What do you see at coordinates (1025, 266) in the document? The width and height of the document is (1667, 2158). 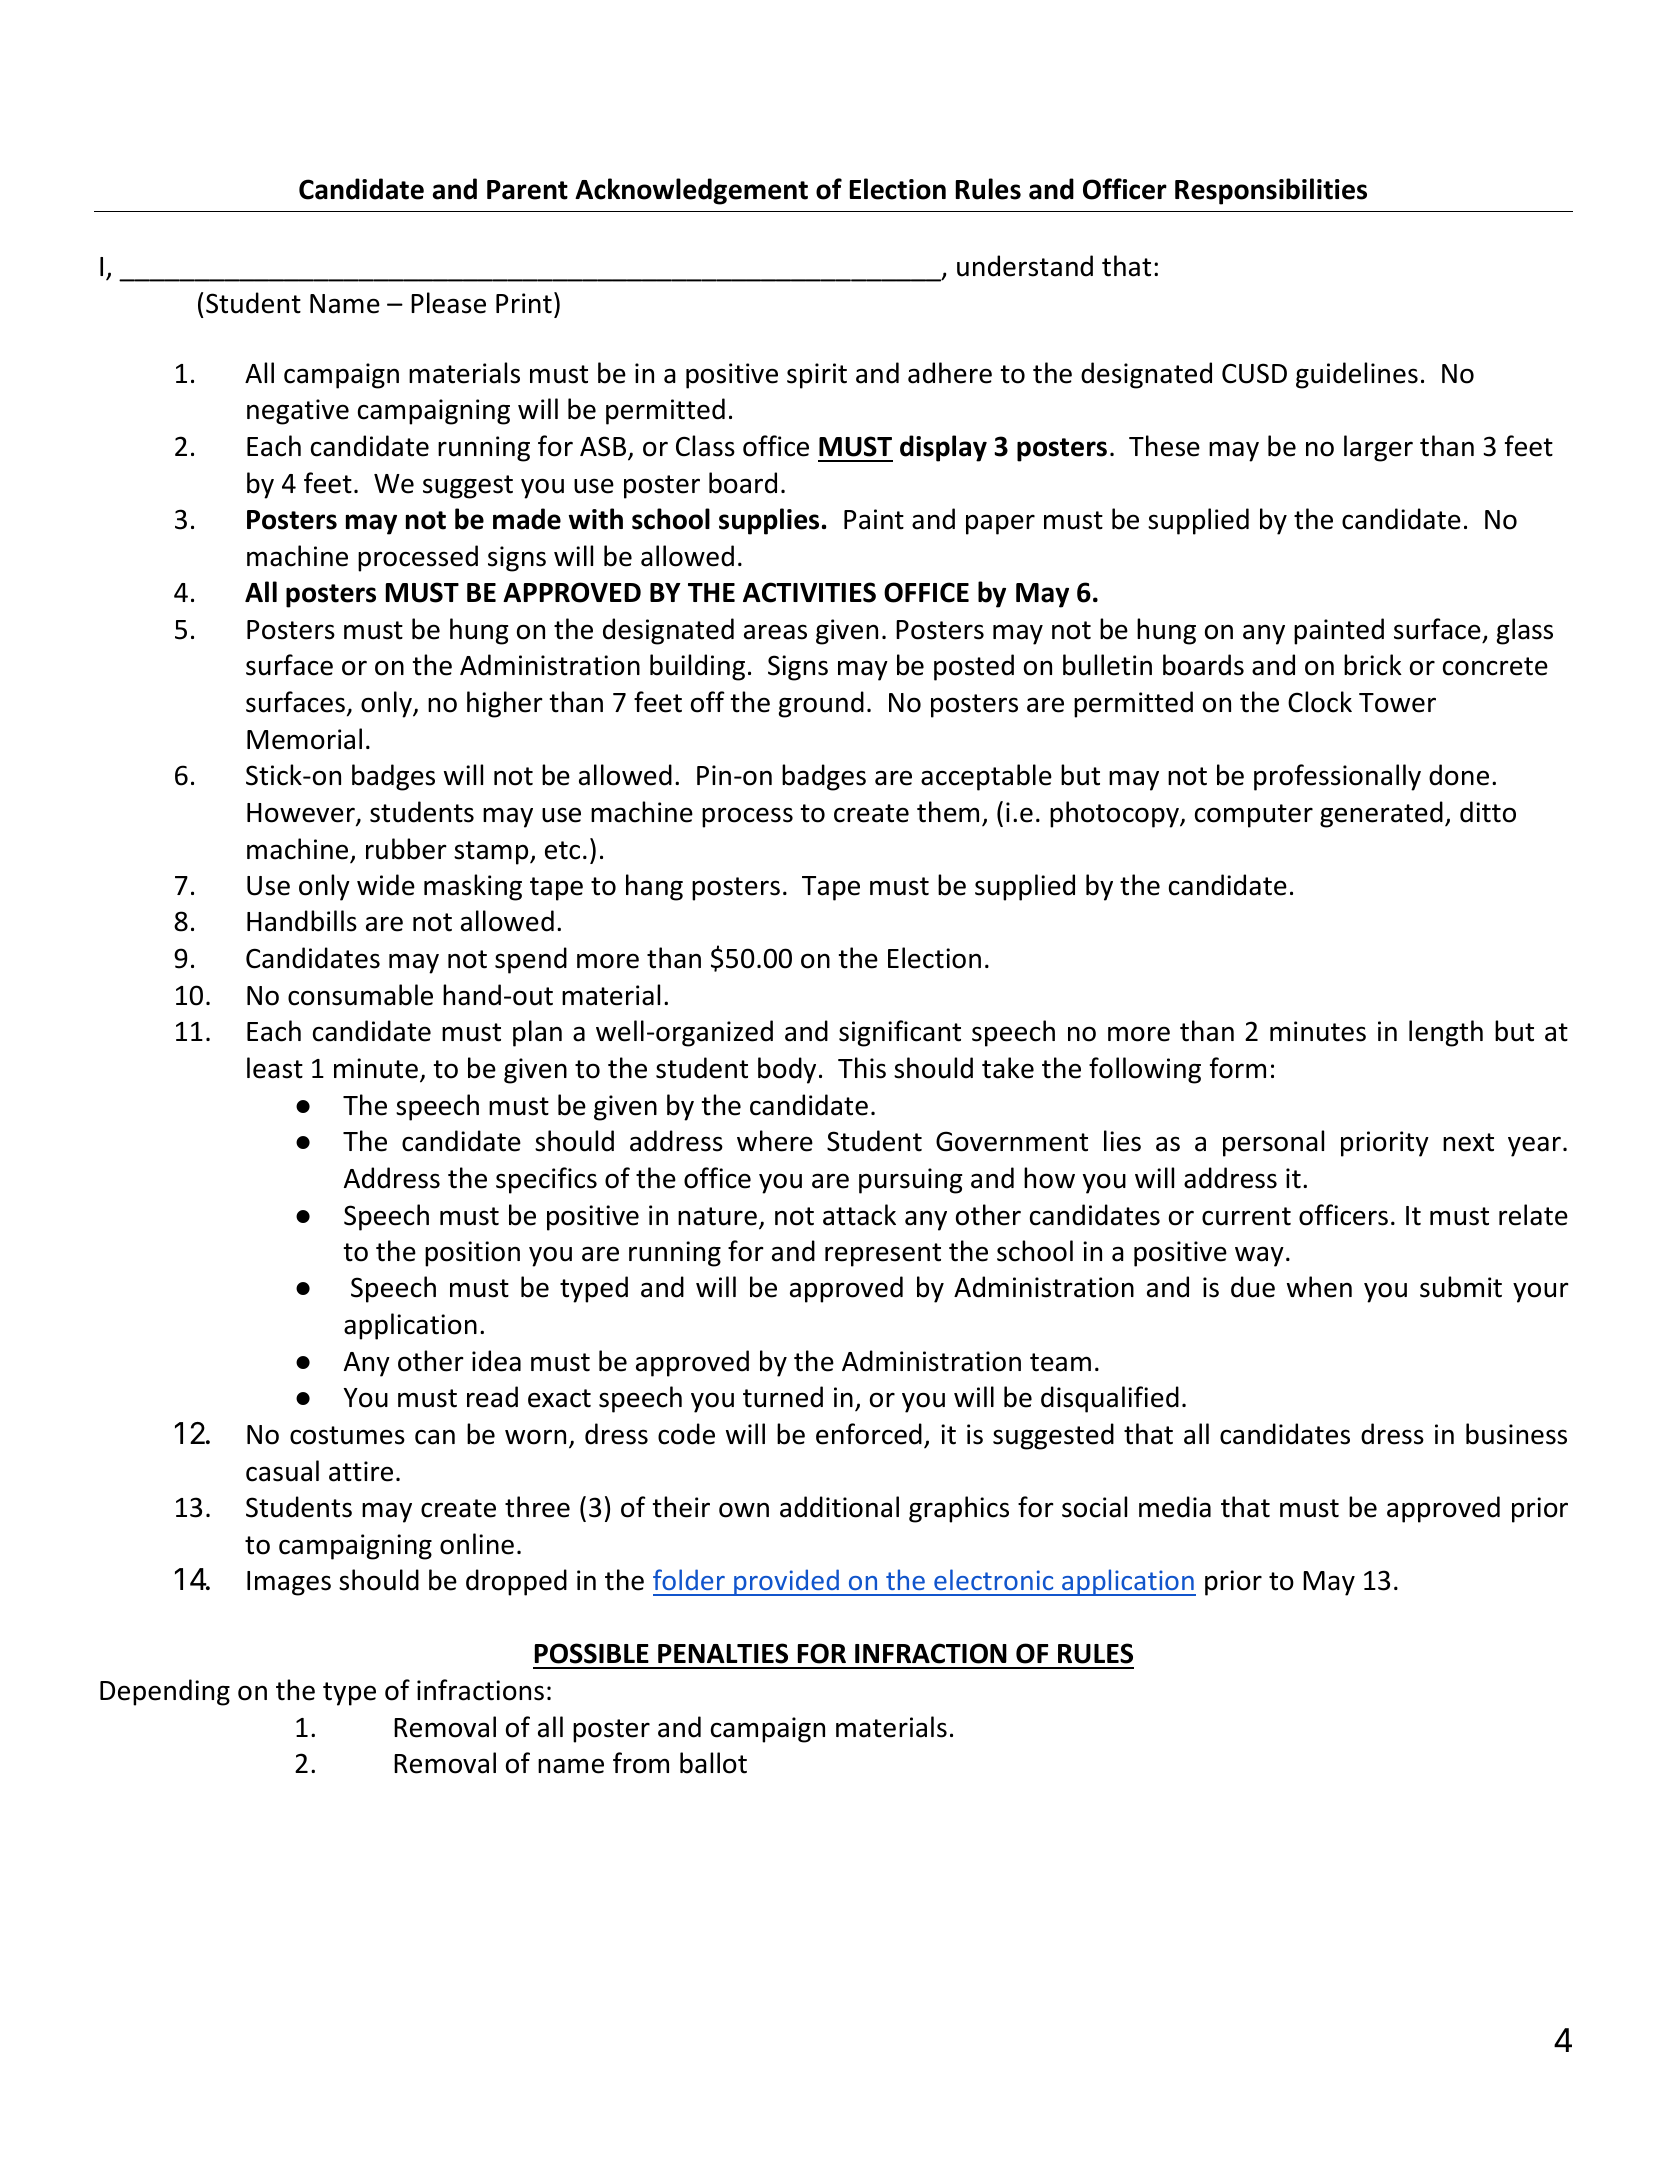 I see `understand` at bounding box center [1025, 266].
